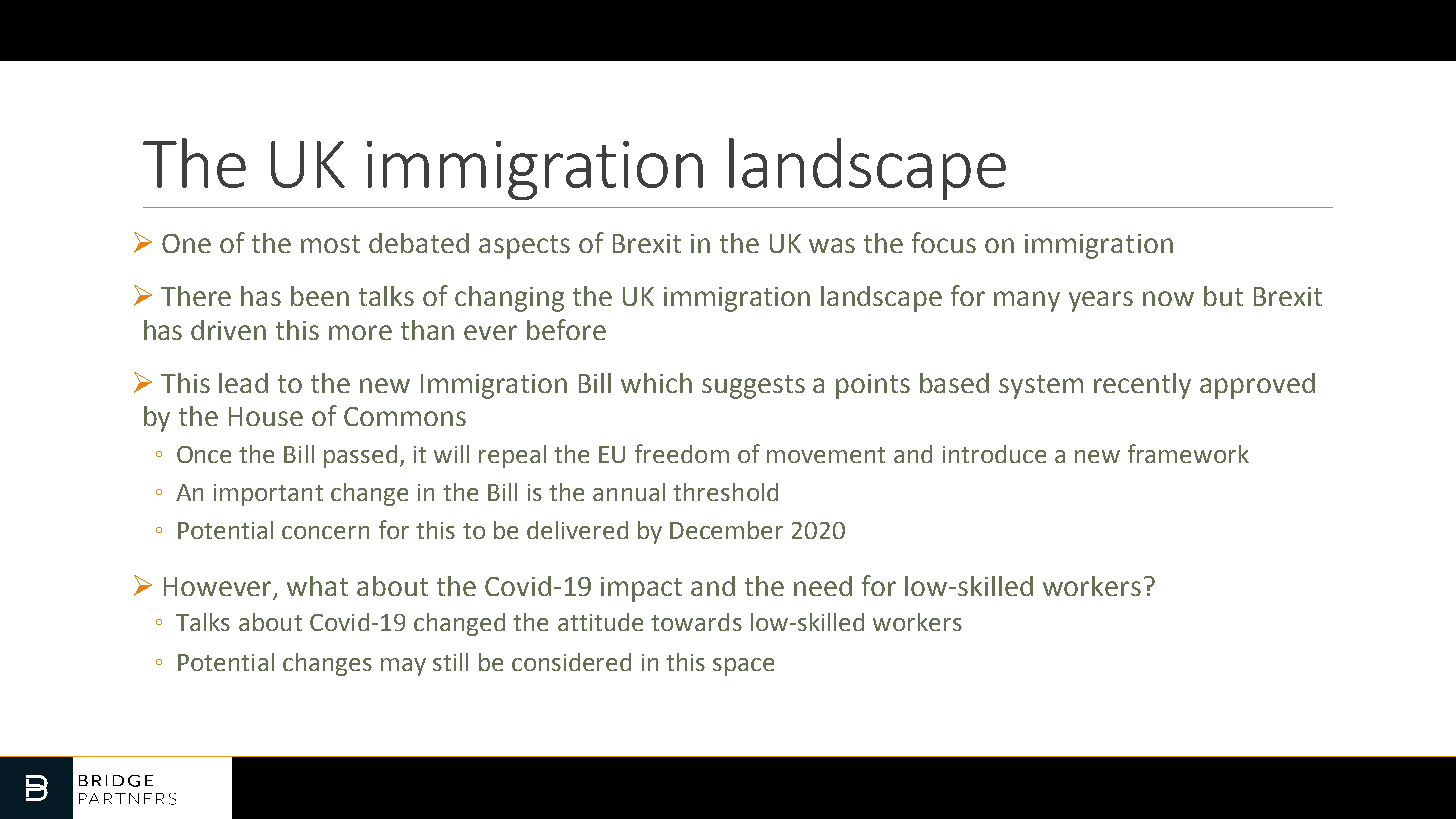 This image has width=1456, height=819. Describe the element at coordinates (1188, 453) in the image. I see `framework` at that location.
